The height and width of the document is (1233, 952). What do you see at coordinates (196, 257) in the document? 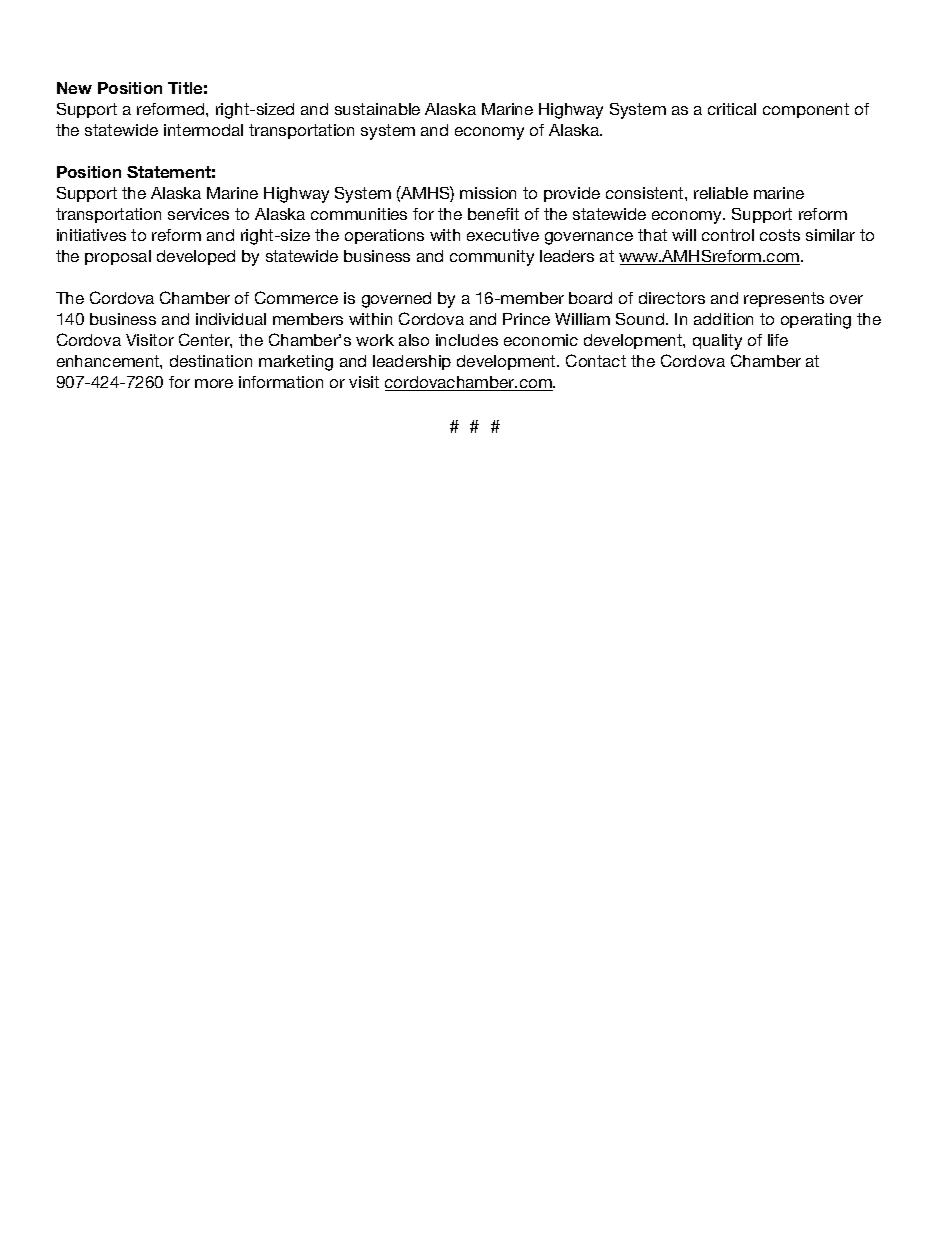
I see `developed` at bounding box center [196, 257].
